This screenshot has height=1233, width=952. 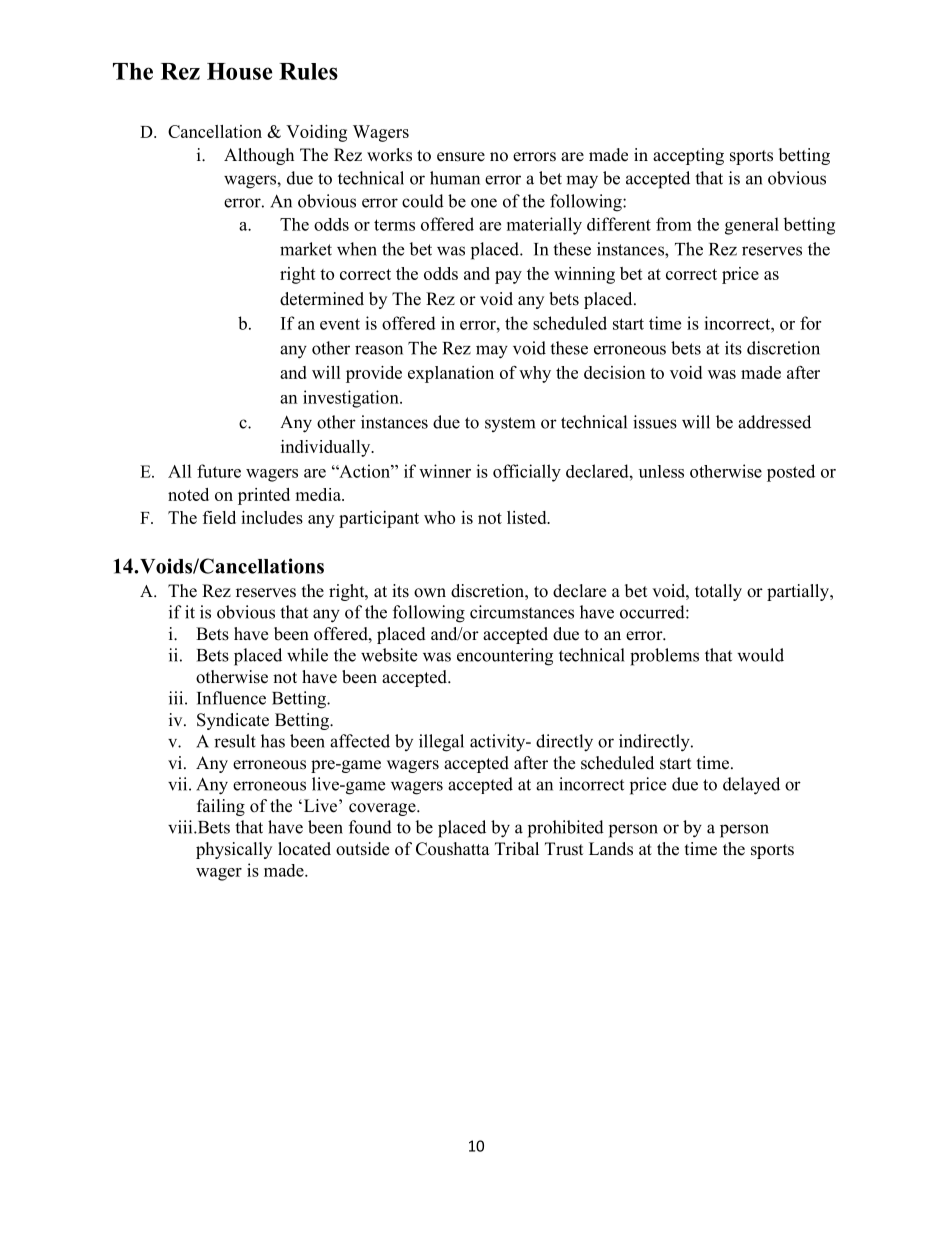 I want to click on physically, so click(x=234, y=850).
